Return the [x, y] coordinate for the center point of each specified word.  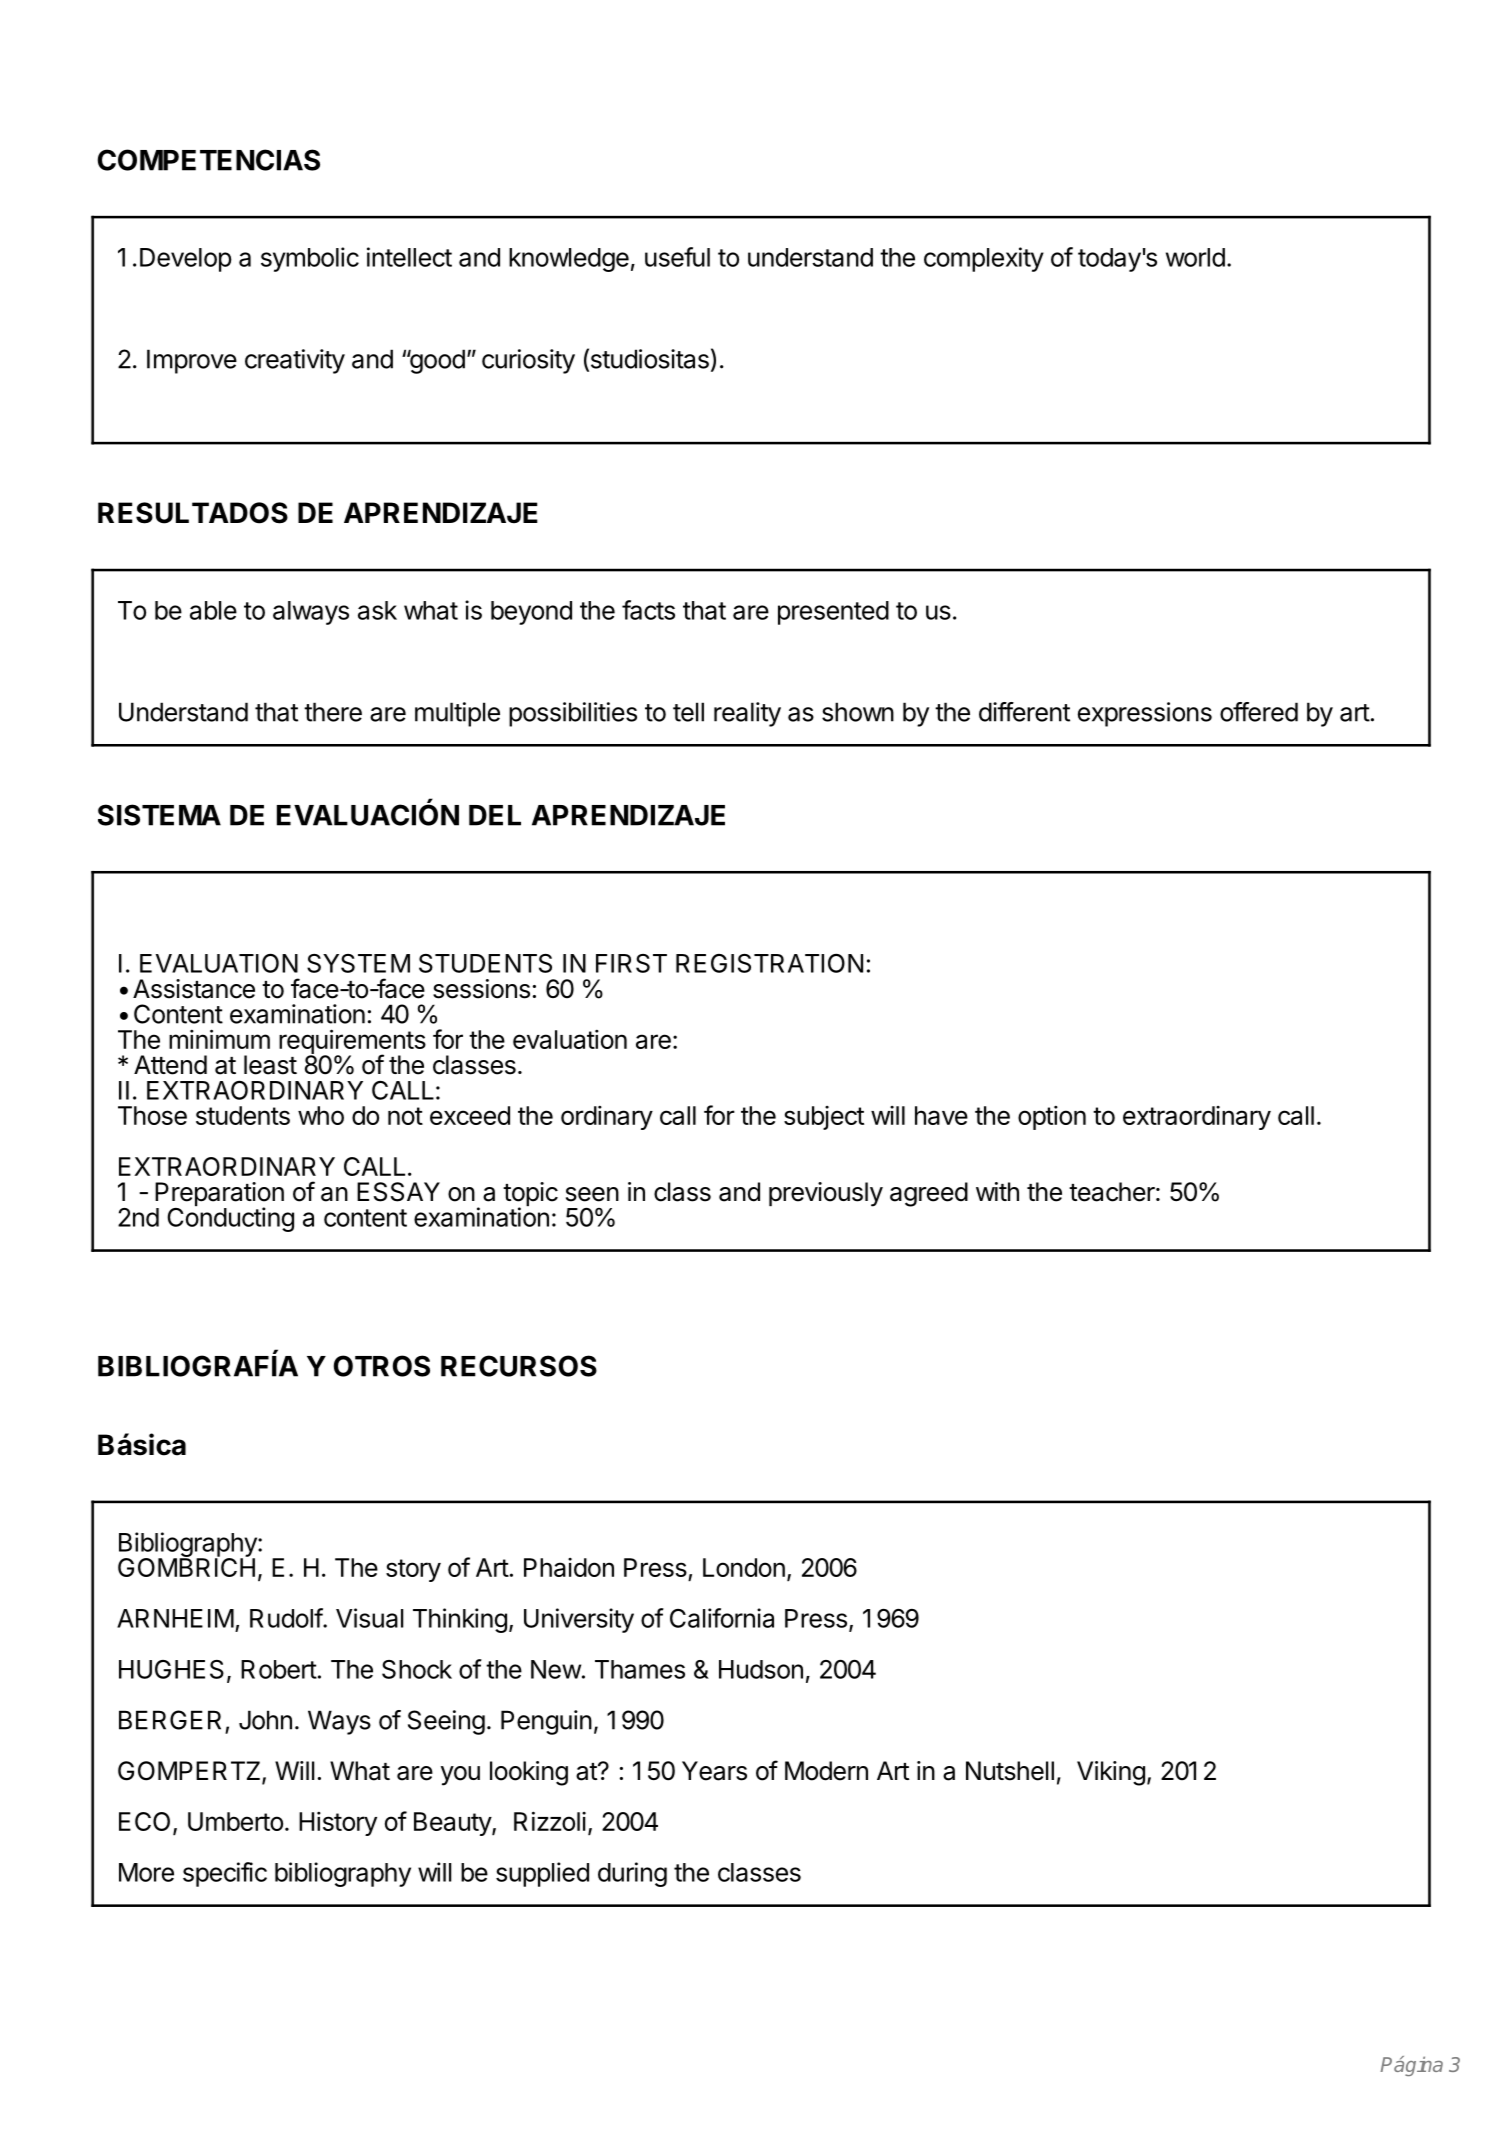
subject [824, 1118]
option [1052, 1118]
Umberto [235, 1821]
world [1195, 257]
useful [677, 257]
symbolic [310, 259]
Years [714, 1771]
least [270, 1065]
